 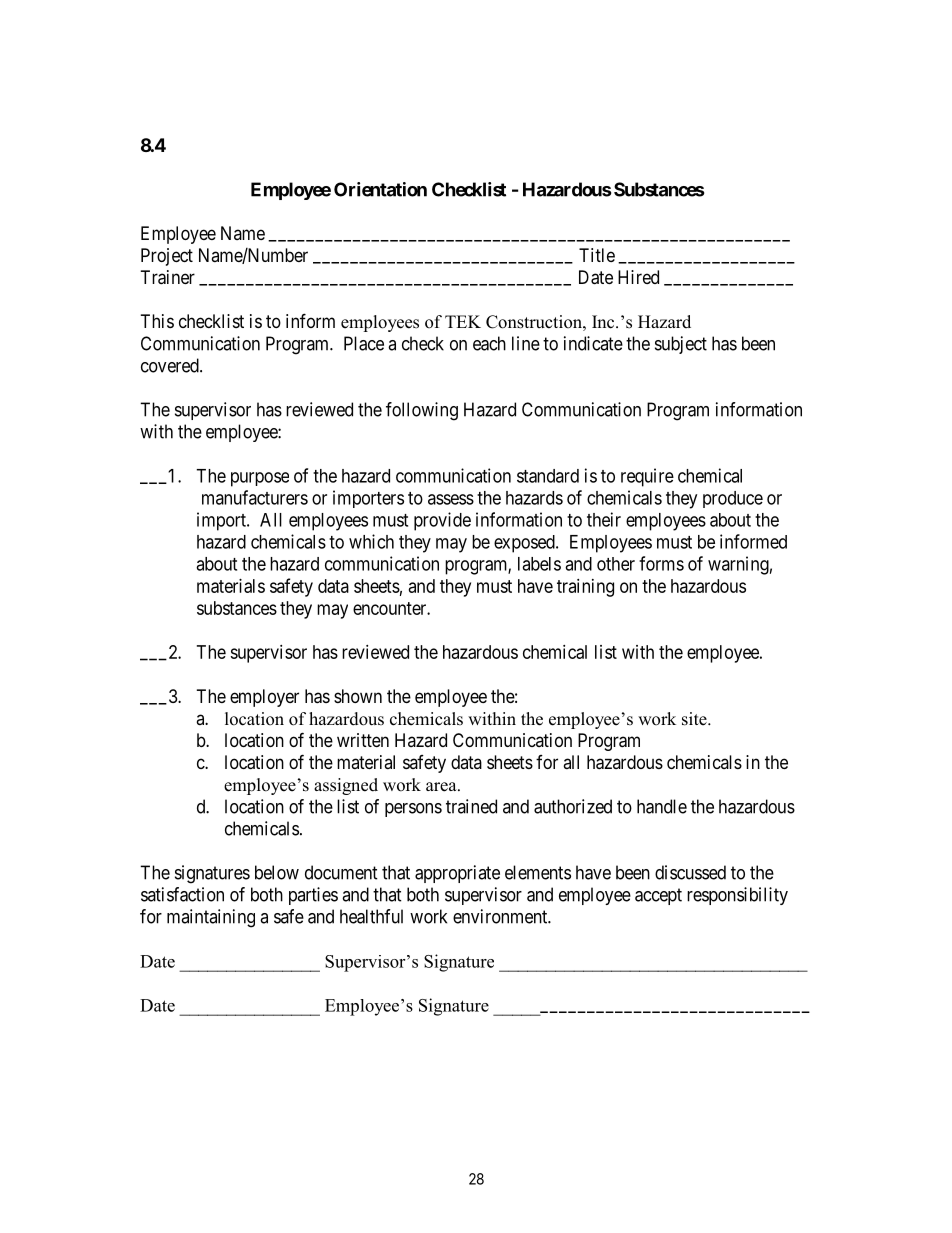 What do you see at coordinates (658, 896) in the document?
I see `accept` at bounding box center [658, 896].
